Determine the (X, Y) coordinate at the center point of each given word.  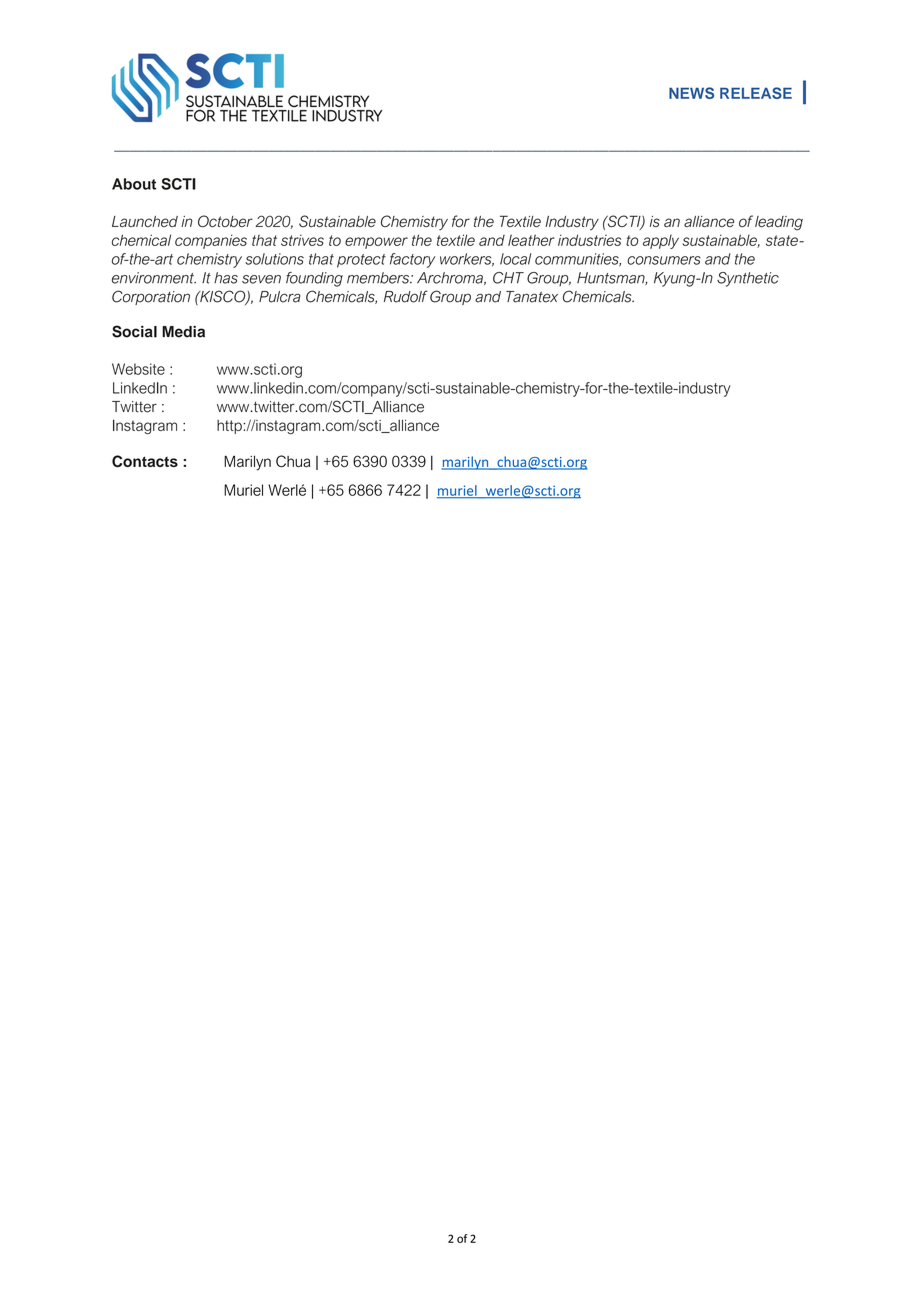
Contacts (145, 461)
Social (134, 331)
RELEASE (756, 93)
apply (661, 242)
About (134, 184)
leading (779, 223)
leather (531, 240)
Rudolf (406, 296)
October (225, 221)
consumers (664, 260)
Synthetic (748, 279)
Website (138, 369)
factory (413, 260)
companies (211, 241)
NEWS (691, 93)
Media (183, 332)
